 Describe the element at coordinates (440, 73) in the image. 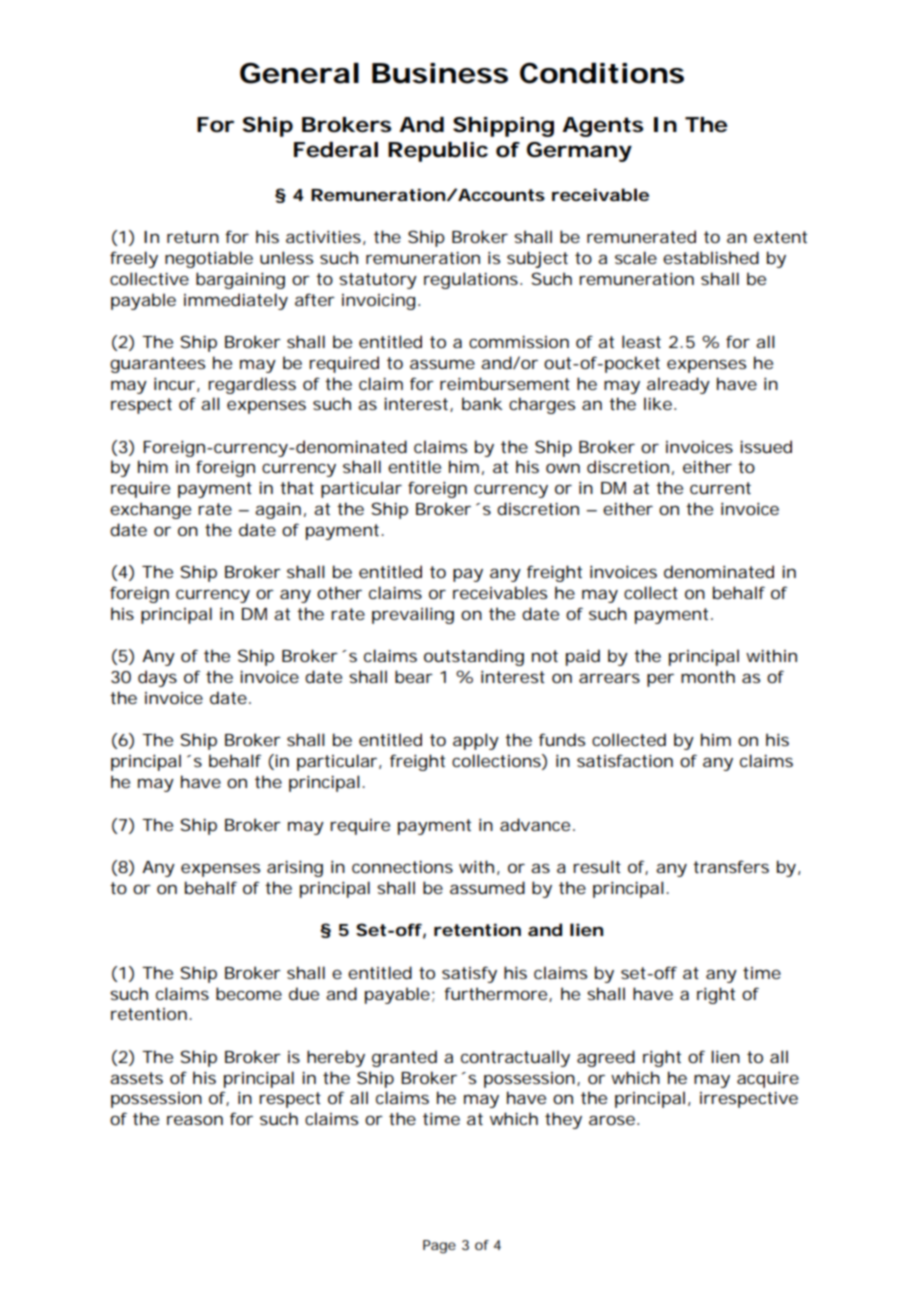

I see `Business` at that location.
